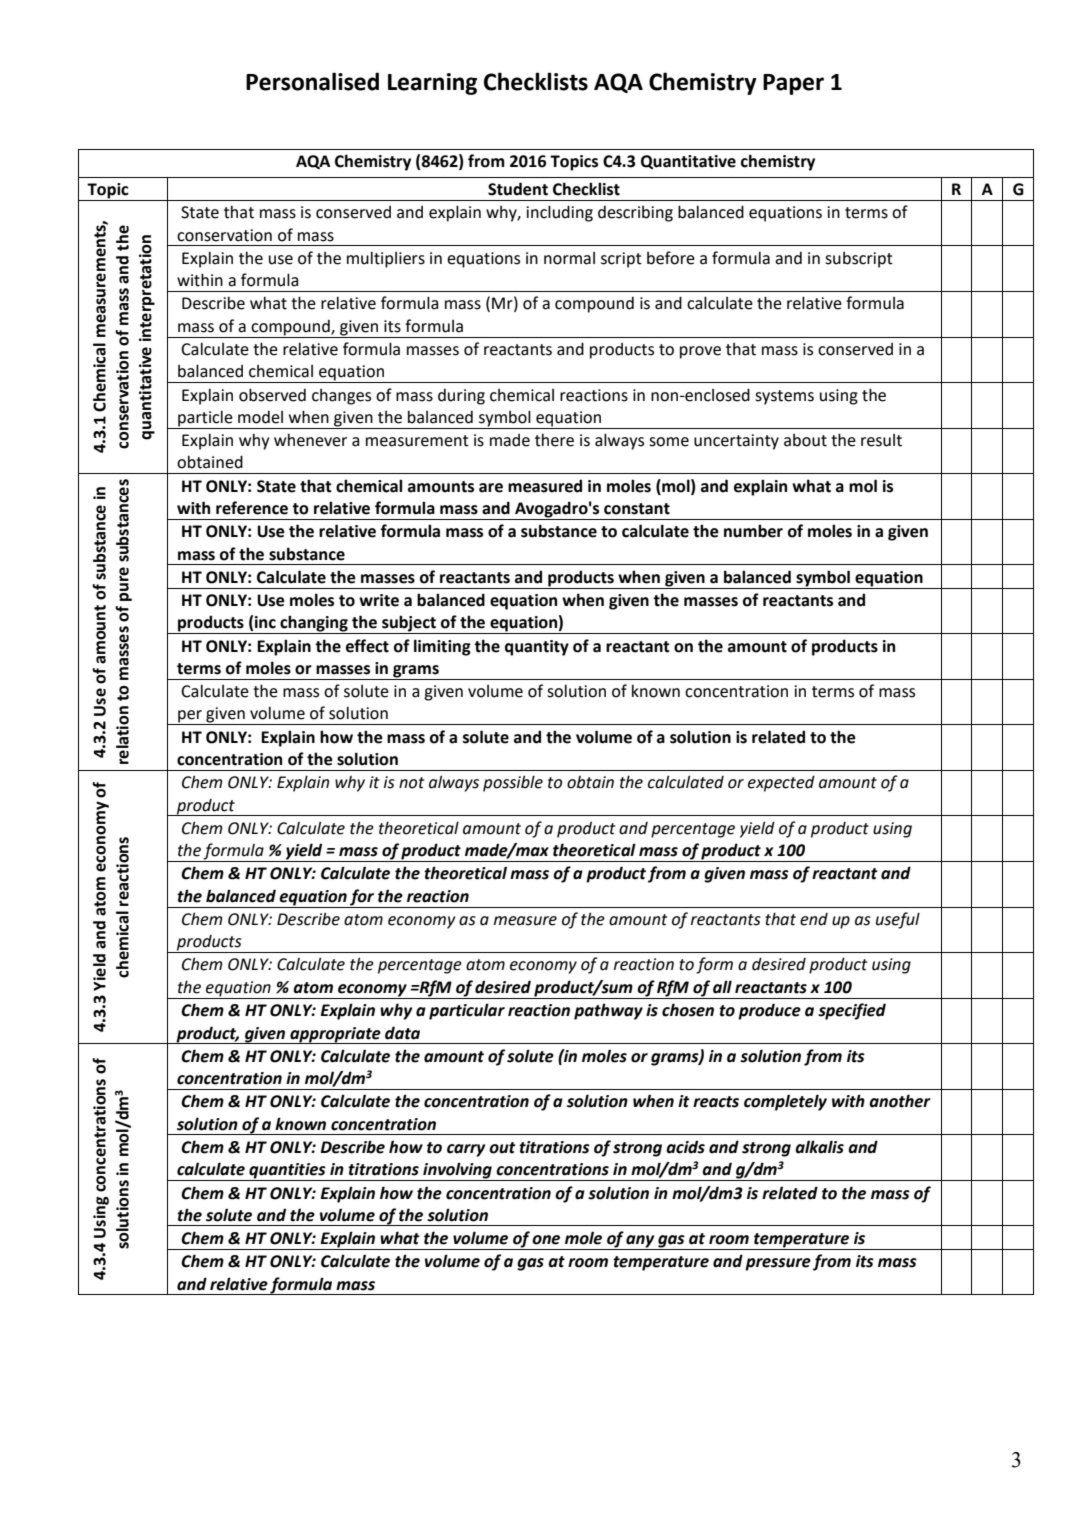  I want to click on Paper, so click(793, 84).
